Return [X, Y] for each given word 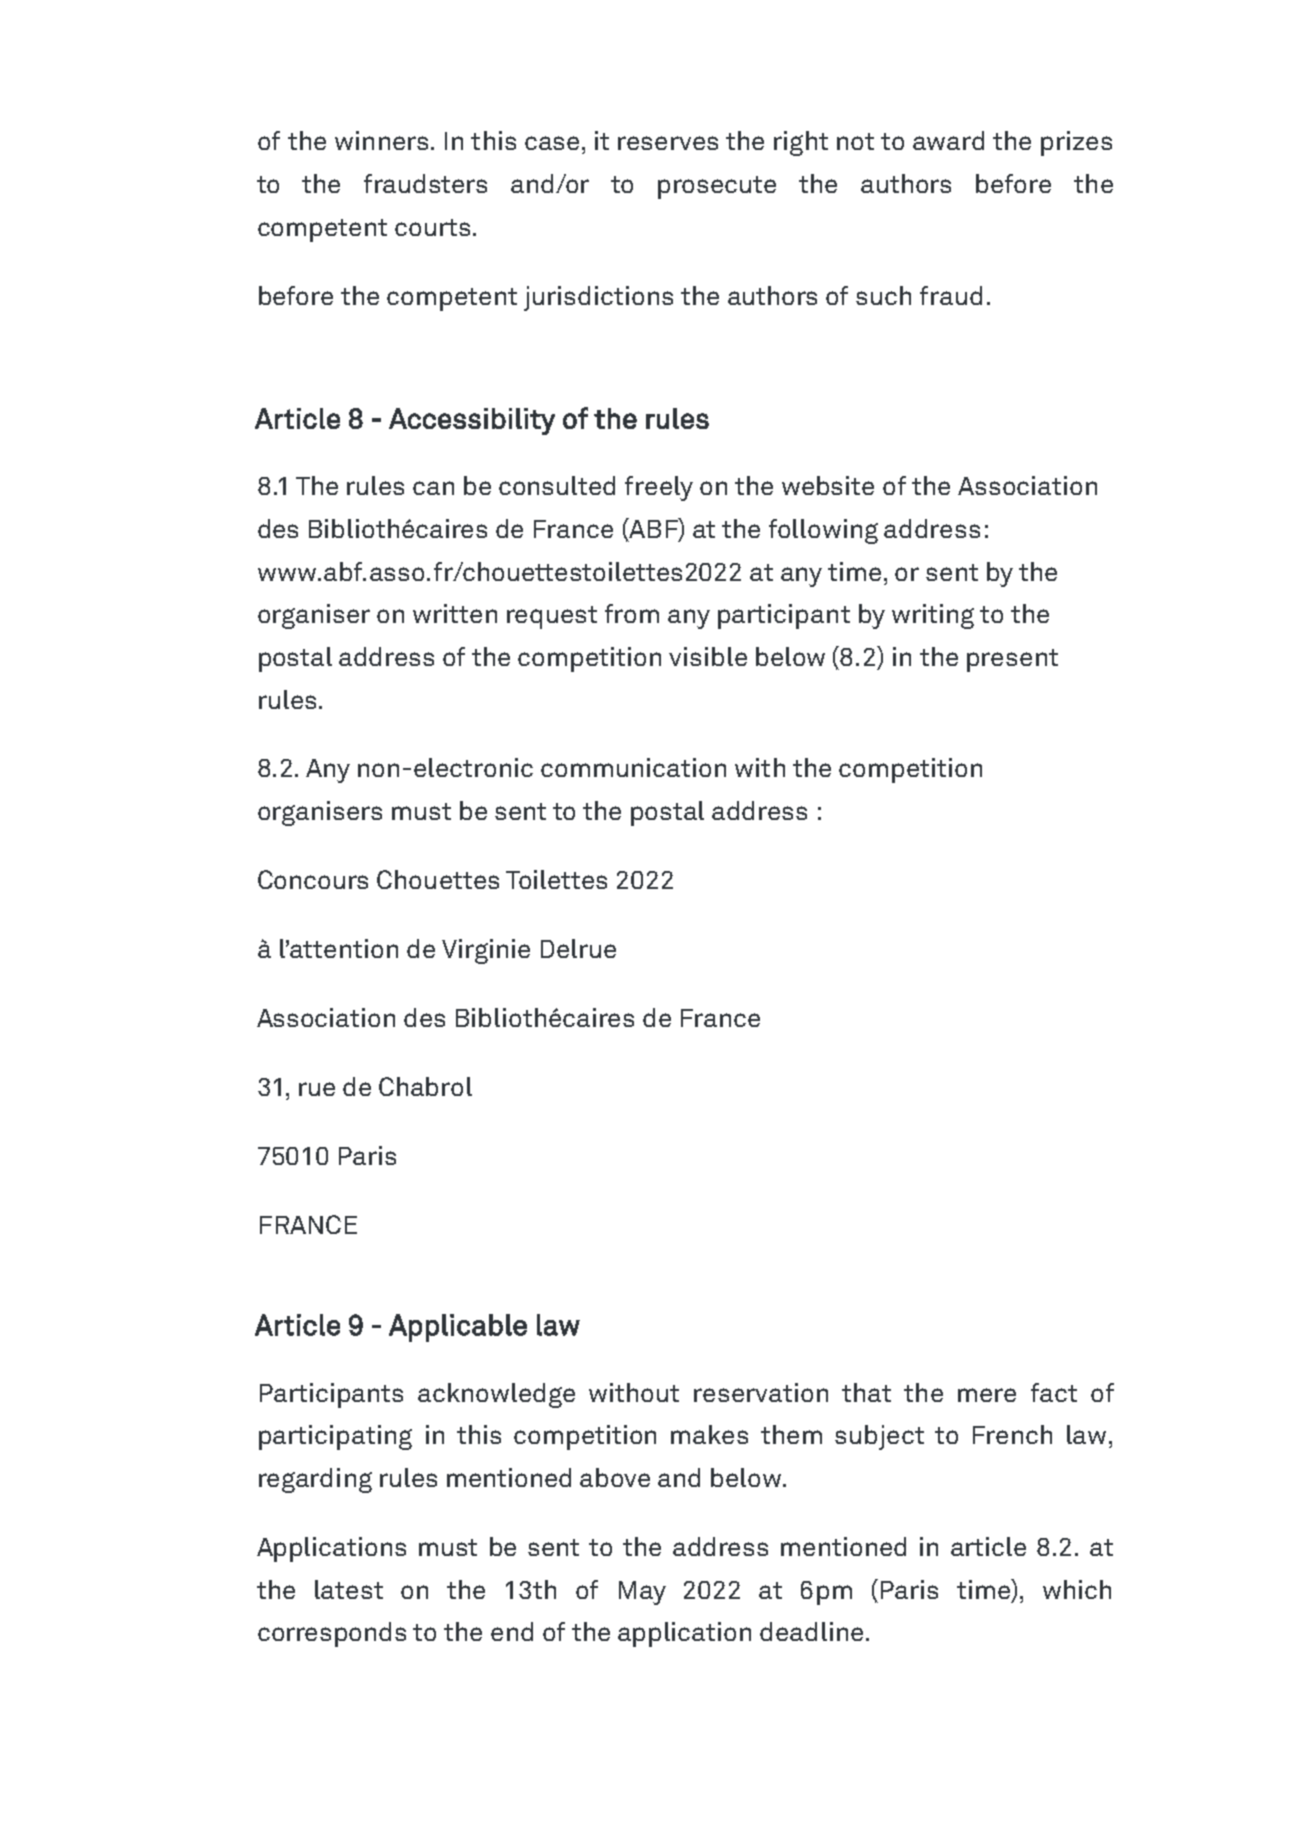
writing [933, 616]
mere [987, 1395]
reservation [761, 1392]
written [455, 613]
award [948, 140]
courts [432, 227]
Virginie [486, 951]
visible [708, 656]
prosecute [717, 187]
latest [349, 1589]
